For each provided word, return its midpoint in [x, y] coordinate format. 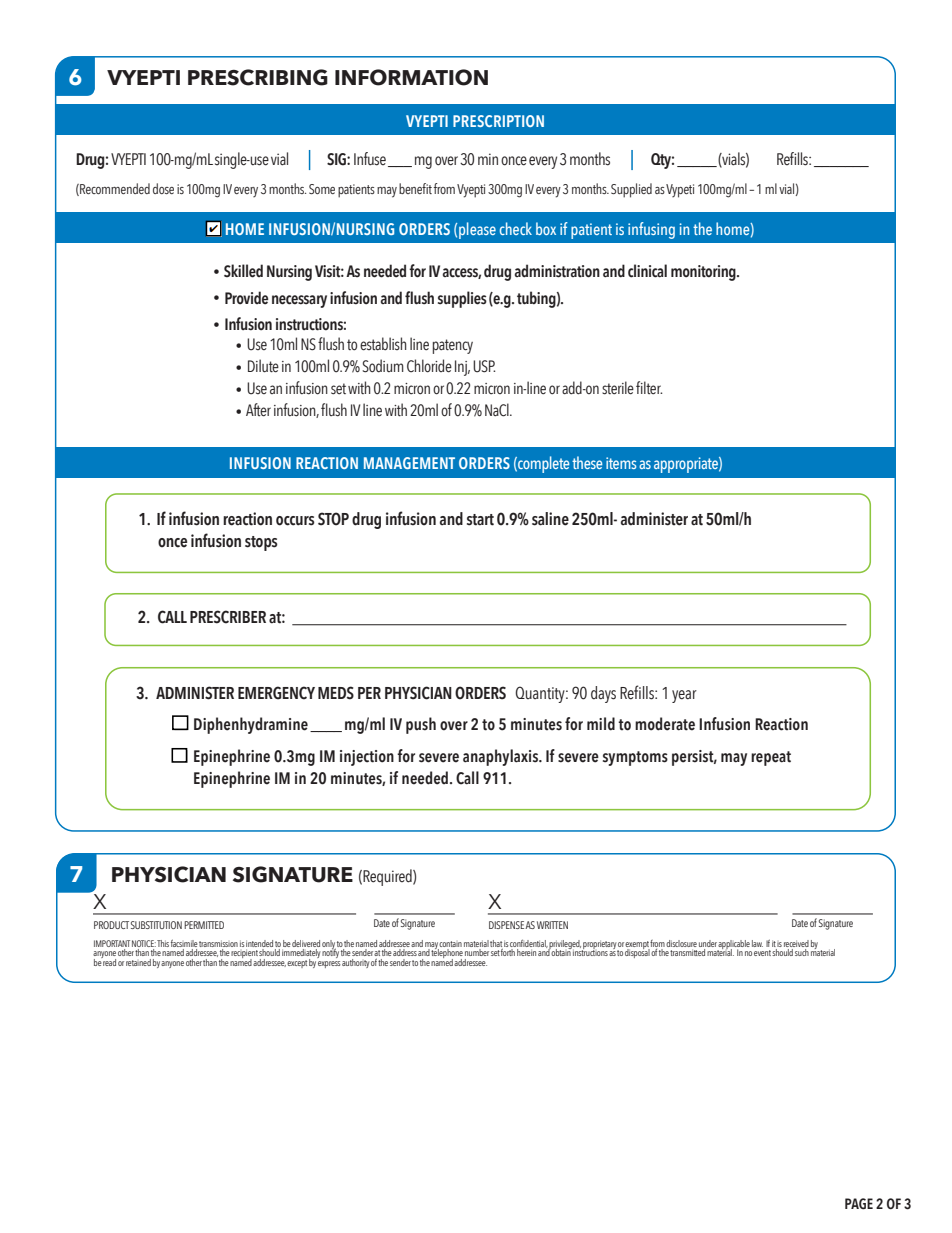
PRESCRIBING [258, 77]
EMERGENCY [276, 693]
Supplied [631, 190]
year [684, 696]
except [297, 964]
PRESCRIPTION [498, 121]
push [421, 725]
